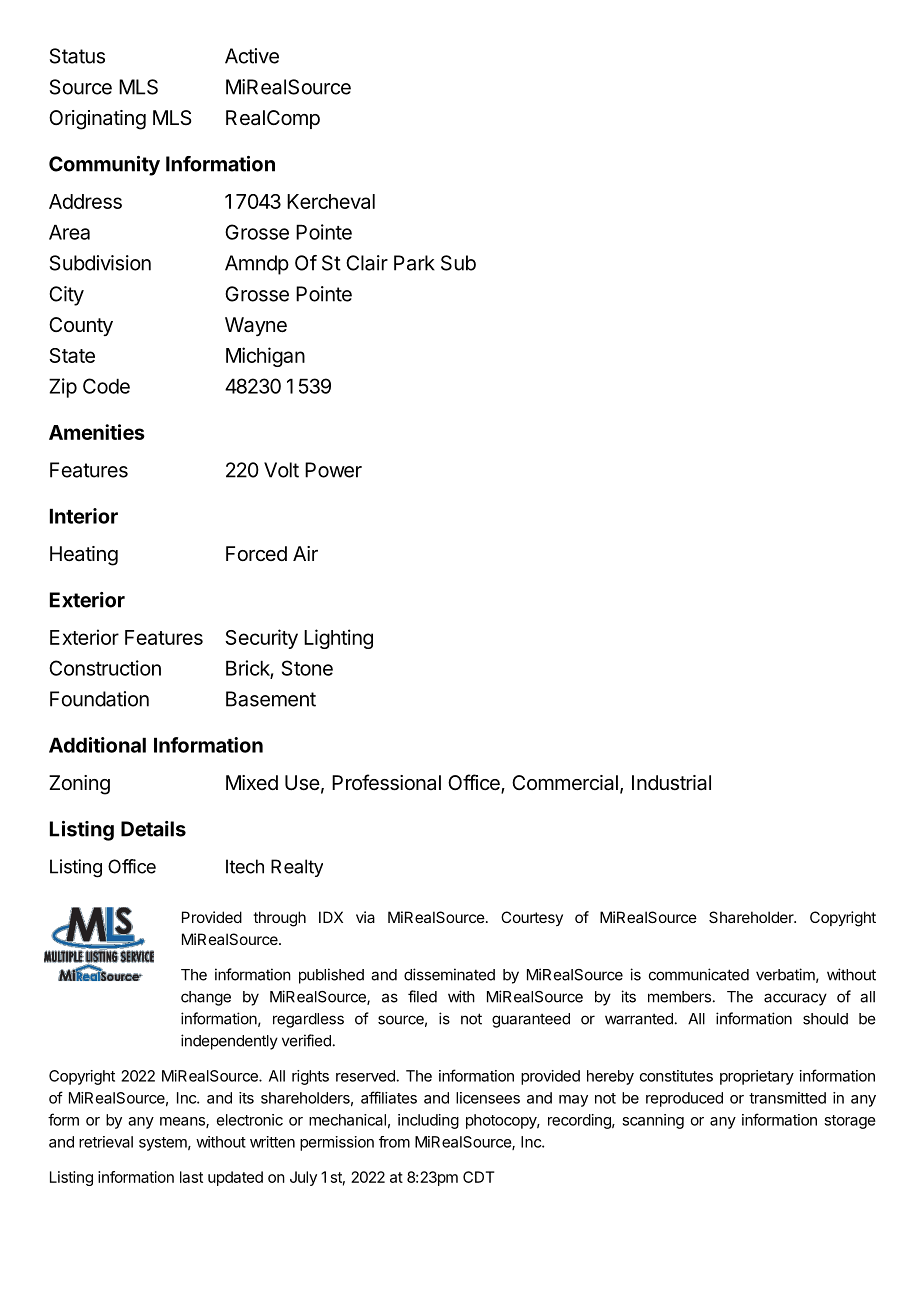 Image resolution: width=924 pixels, height=1308 pixels. What do you see at coordinates (105, 668) in the page?
I see `Construction` at bounding box center [105, 668].
